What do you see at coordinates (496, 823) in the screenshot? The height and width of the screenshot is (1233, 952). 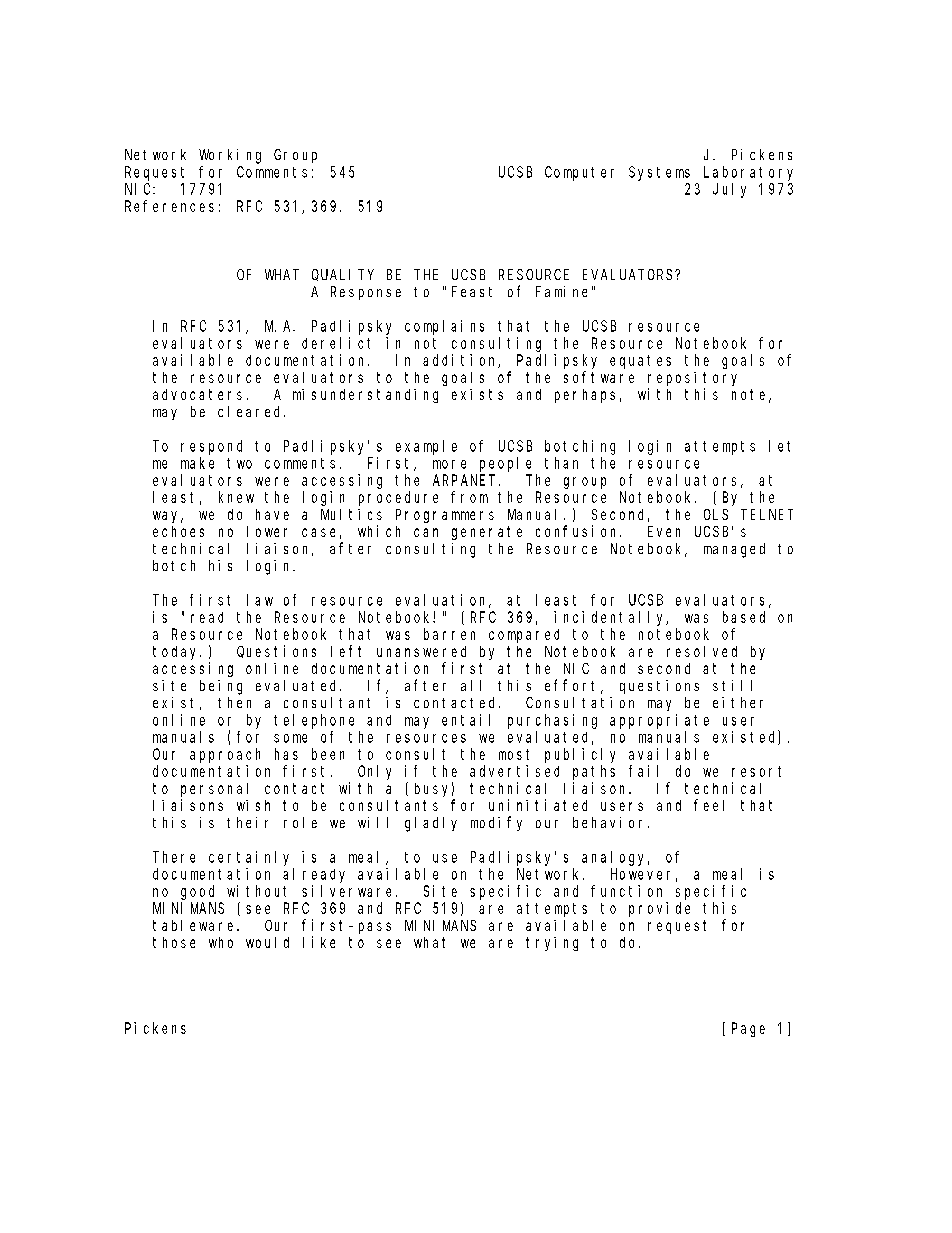 I see `modify` at bounding box center [496, 823].
